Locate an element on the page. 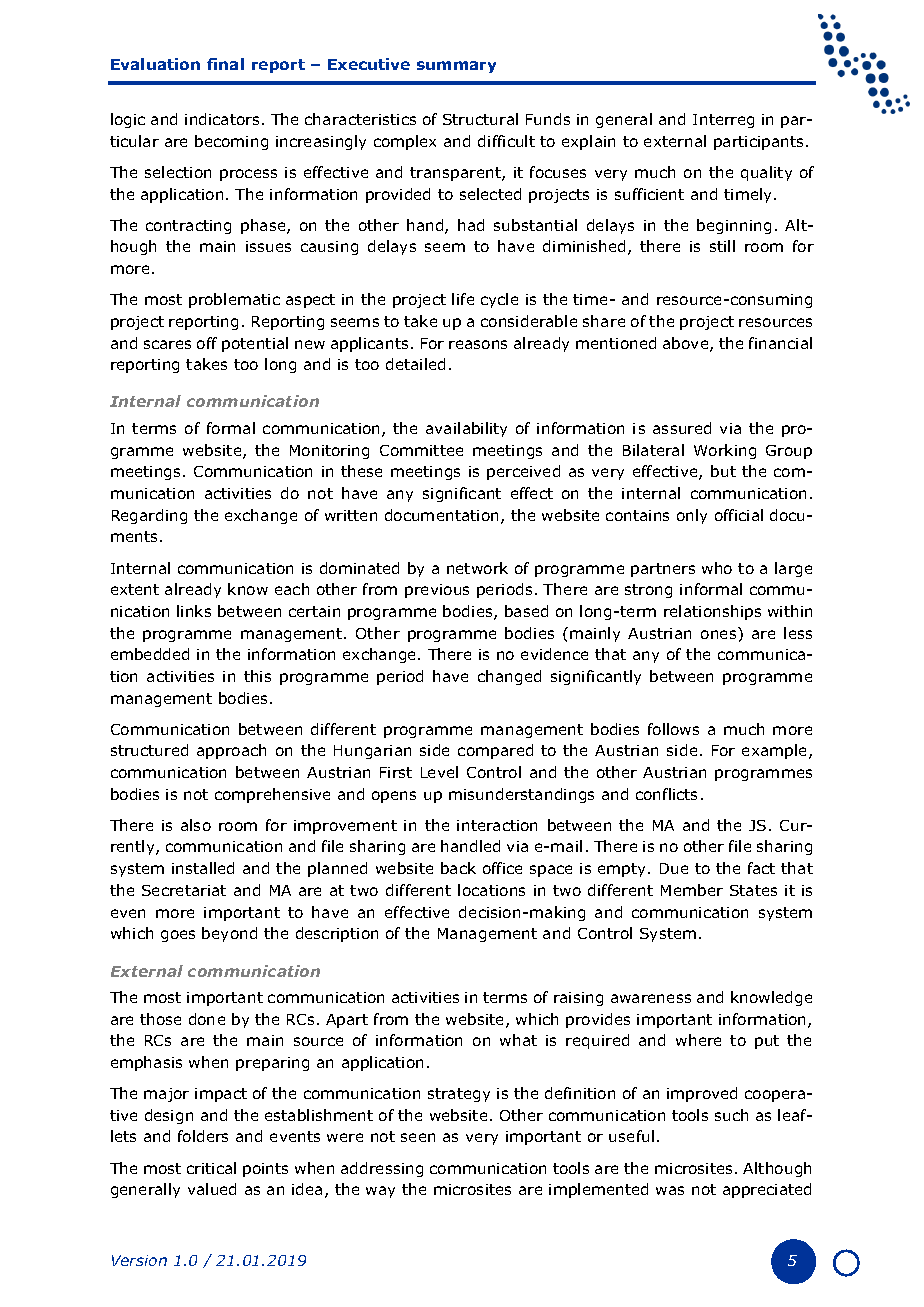 This document has width=924, height=1307. installed is located at coordinates (203, 868).
